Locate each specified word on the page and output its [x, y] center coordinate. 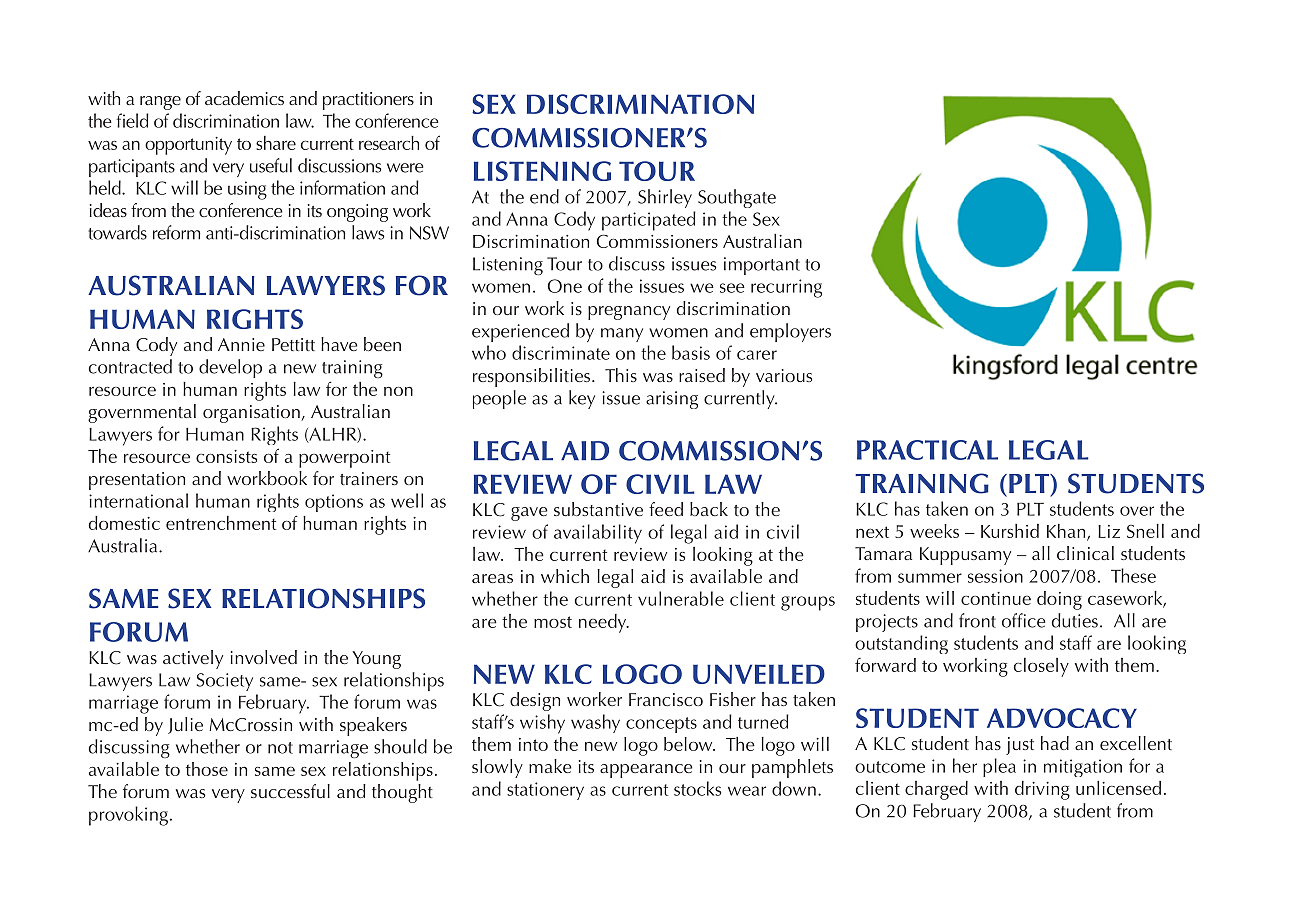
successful [290, 791]
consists [226, 456]
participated [649, 221]
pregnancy [629, 313]
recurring [786, 288]
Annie [241, 344]
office [1023, 620]
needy [604, 623]
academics [244, 98]
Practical [927, 450]
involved [264, 657]
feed [666, 509]
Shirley [665, 198]
